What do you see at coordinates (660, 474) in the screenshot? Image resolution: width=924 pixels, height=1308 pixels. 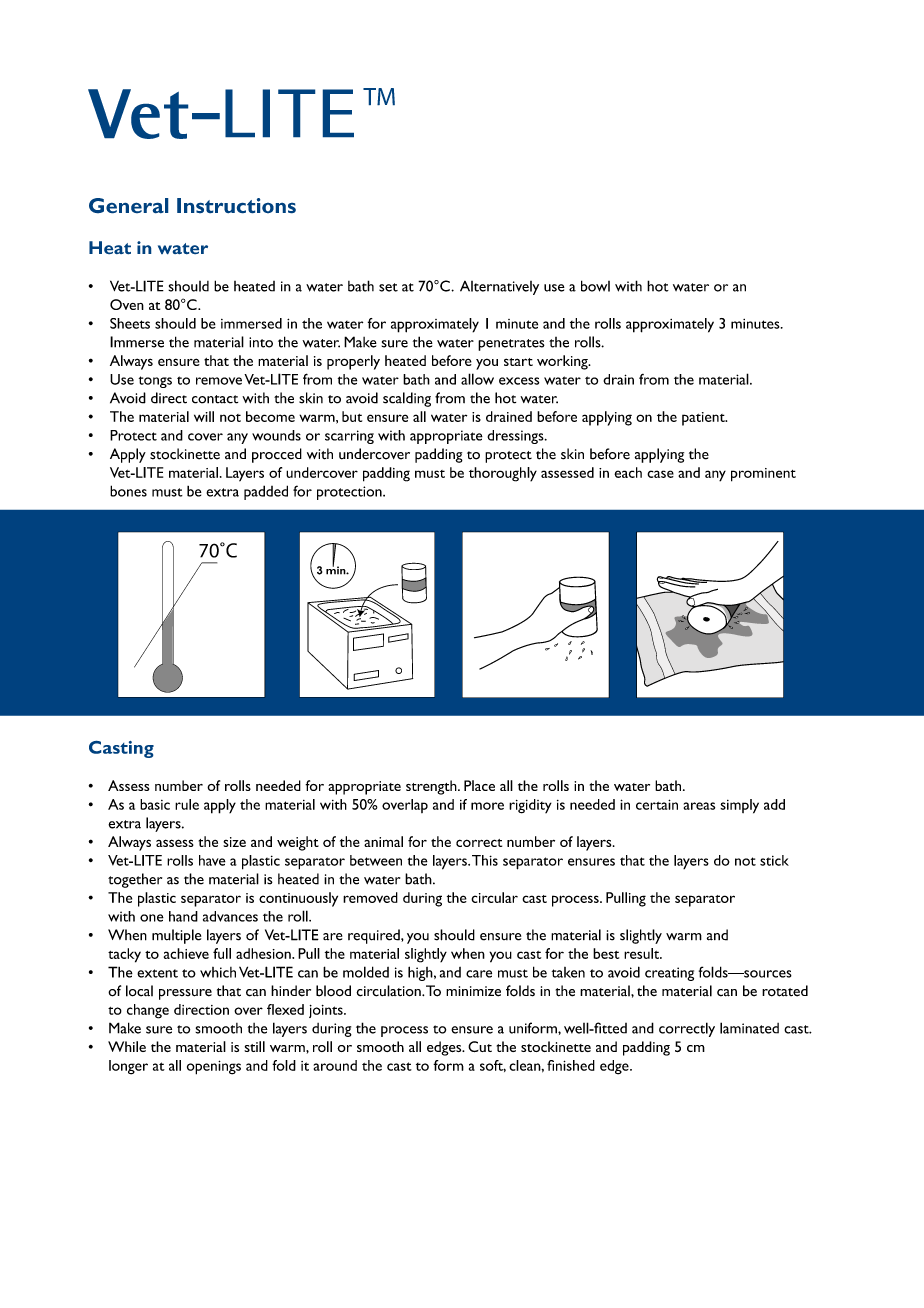 I see `case` at bounding box center [660, 474].
